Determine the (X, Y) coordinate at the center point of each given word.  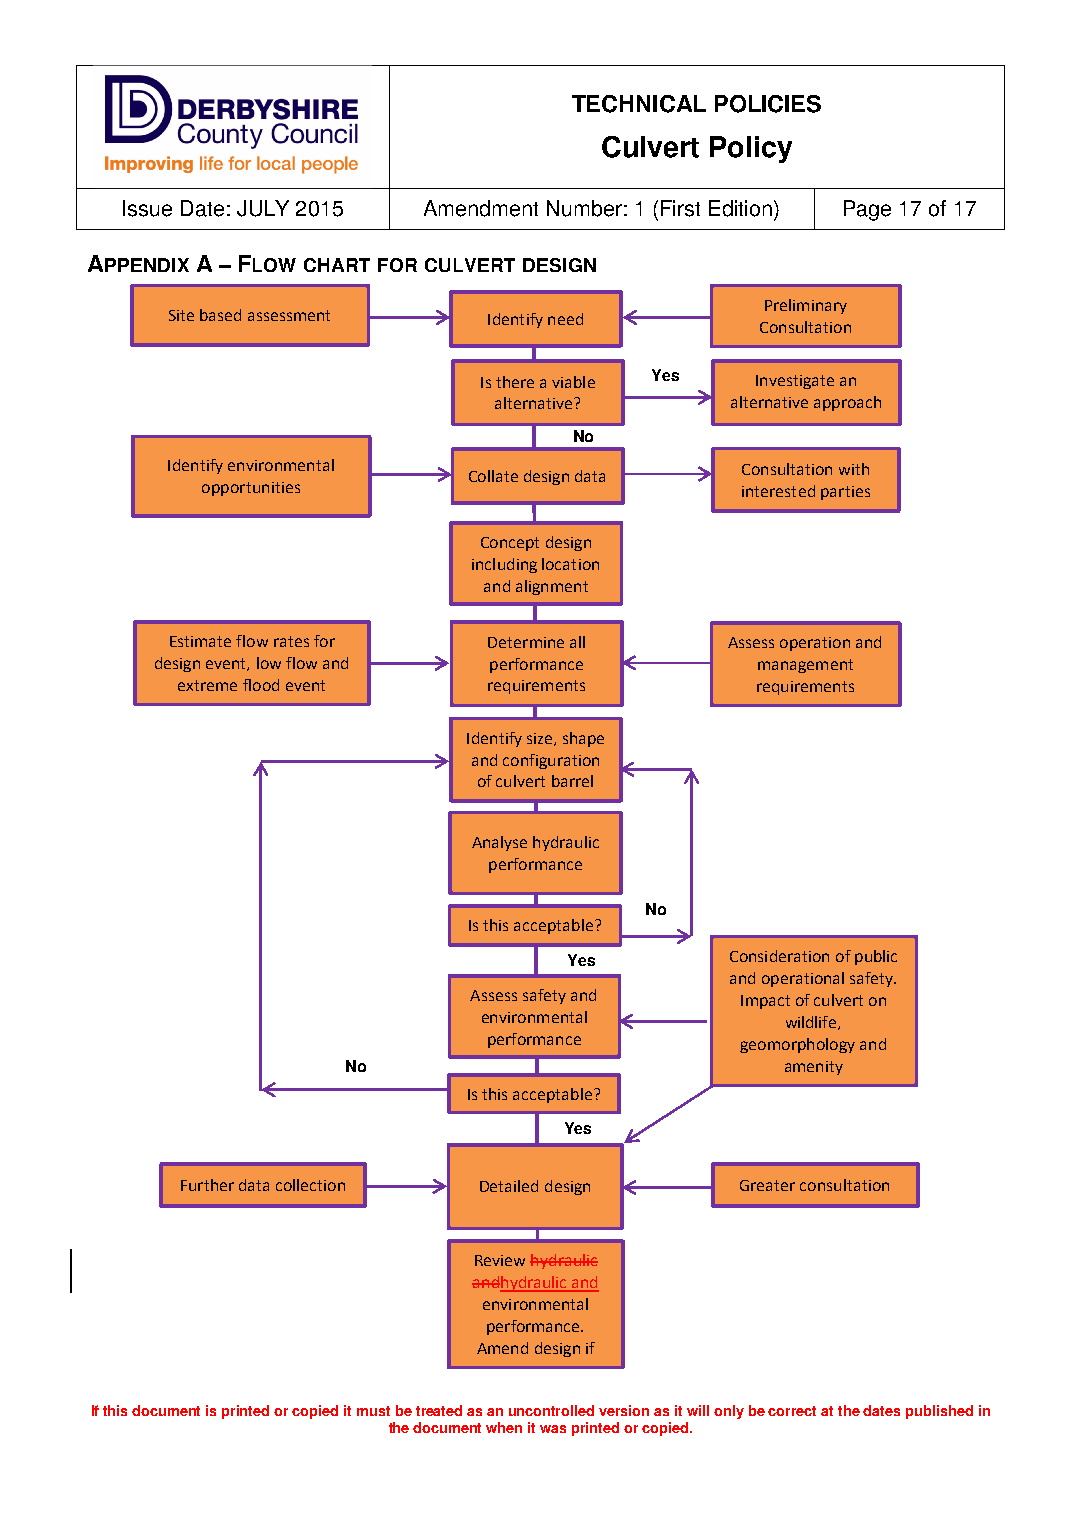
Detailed (509, 1186)
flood (261, 685)
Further (207, 1185)
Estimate (200, 641)
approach (847, 403)
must (373, 1411)
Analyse (499, 843)
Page (867, 210)
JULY (263, 208)
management (805, 666)
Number (584, 208)
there (515, 382)
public (876, 957)
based (220, 315)
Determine (526, 642)
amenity (814, 1068)
